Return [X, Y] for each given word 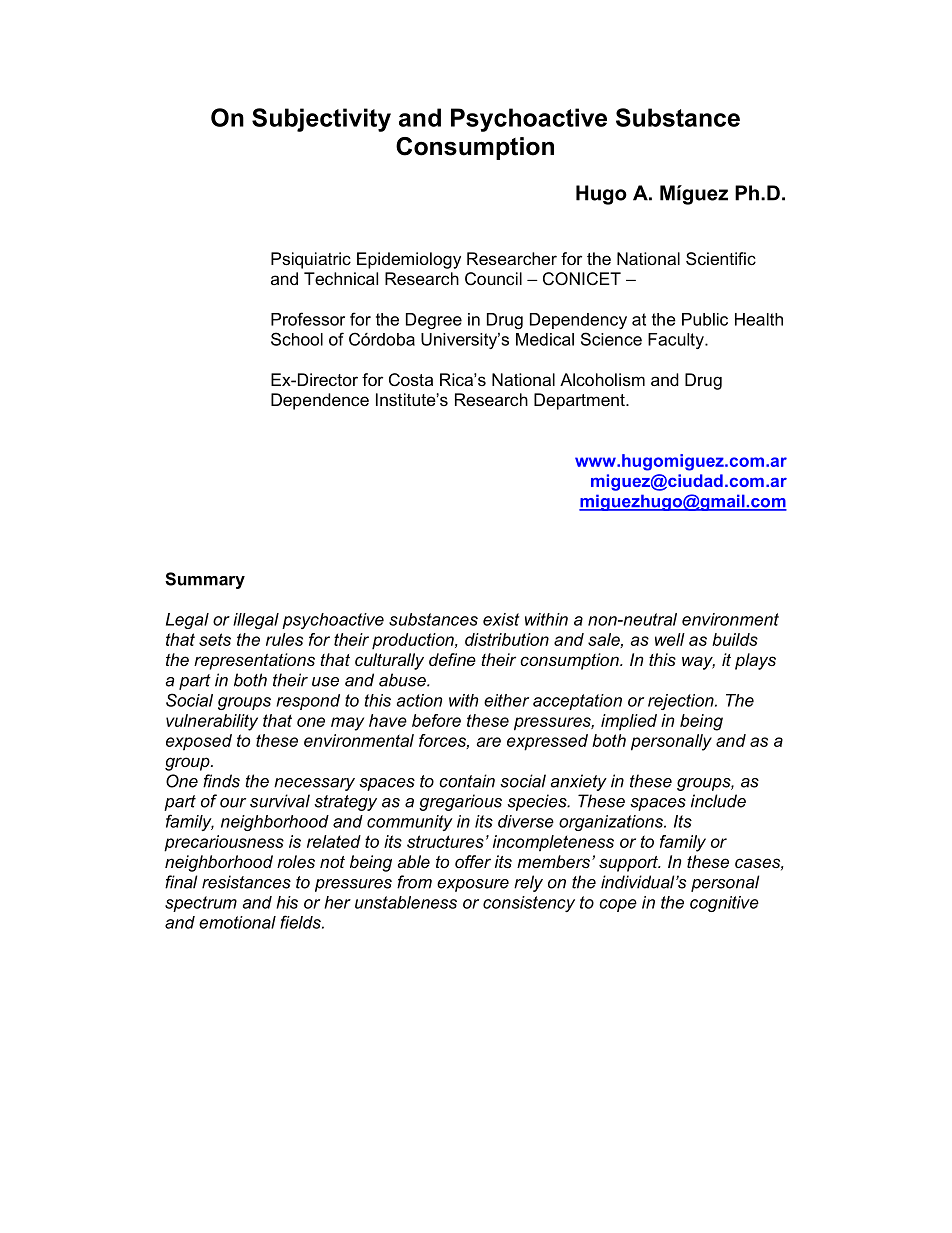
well [670, 639]
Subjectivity [321, 120]
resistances [246, 882]
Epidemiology [409, 260]
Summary [205, 580]
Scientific [721, 259]
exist [501, 619]
